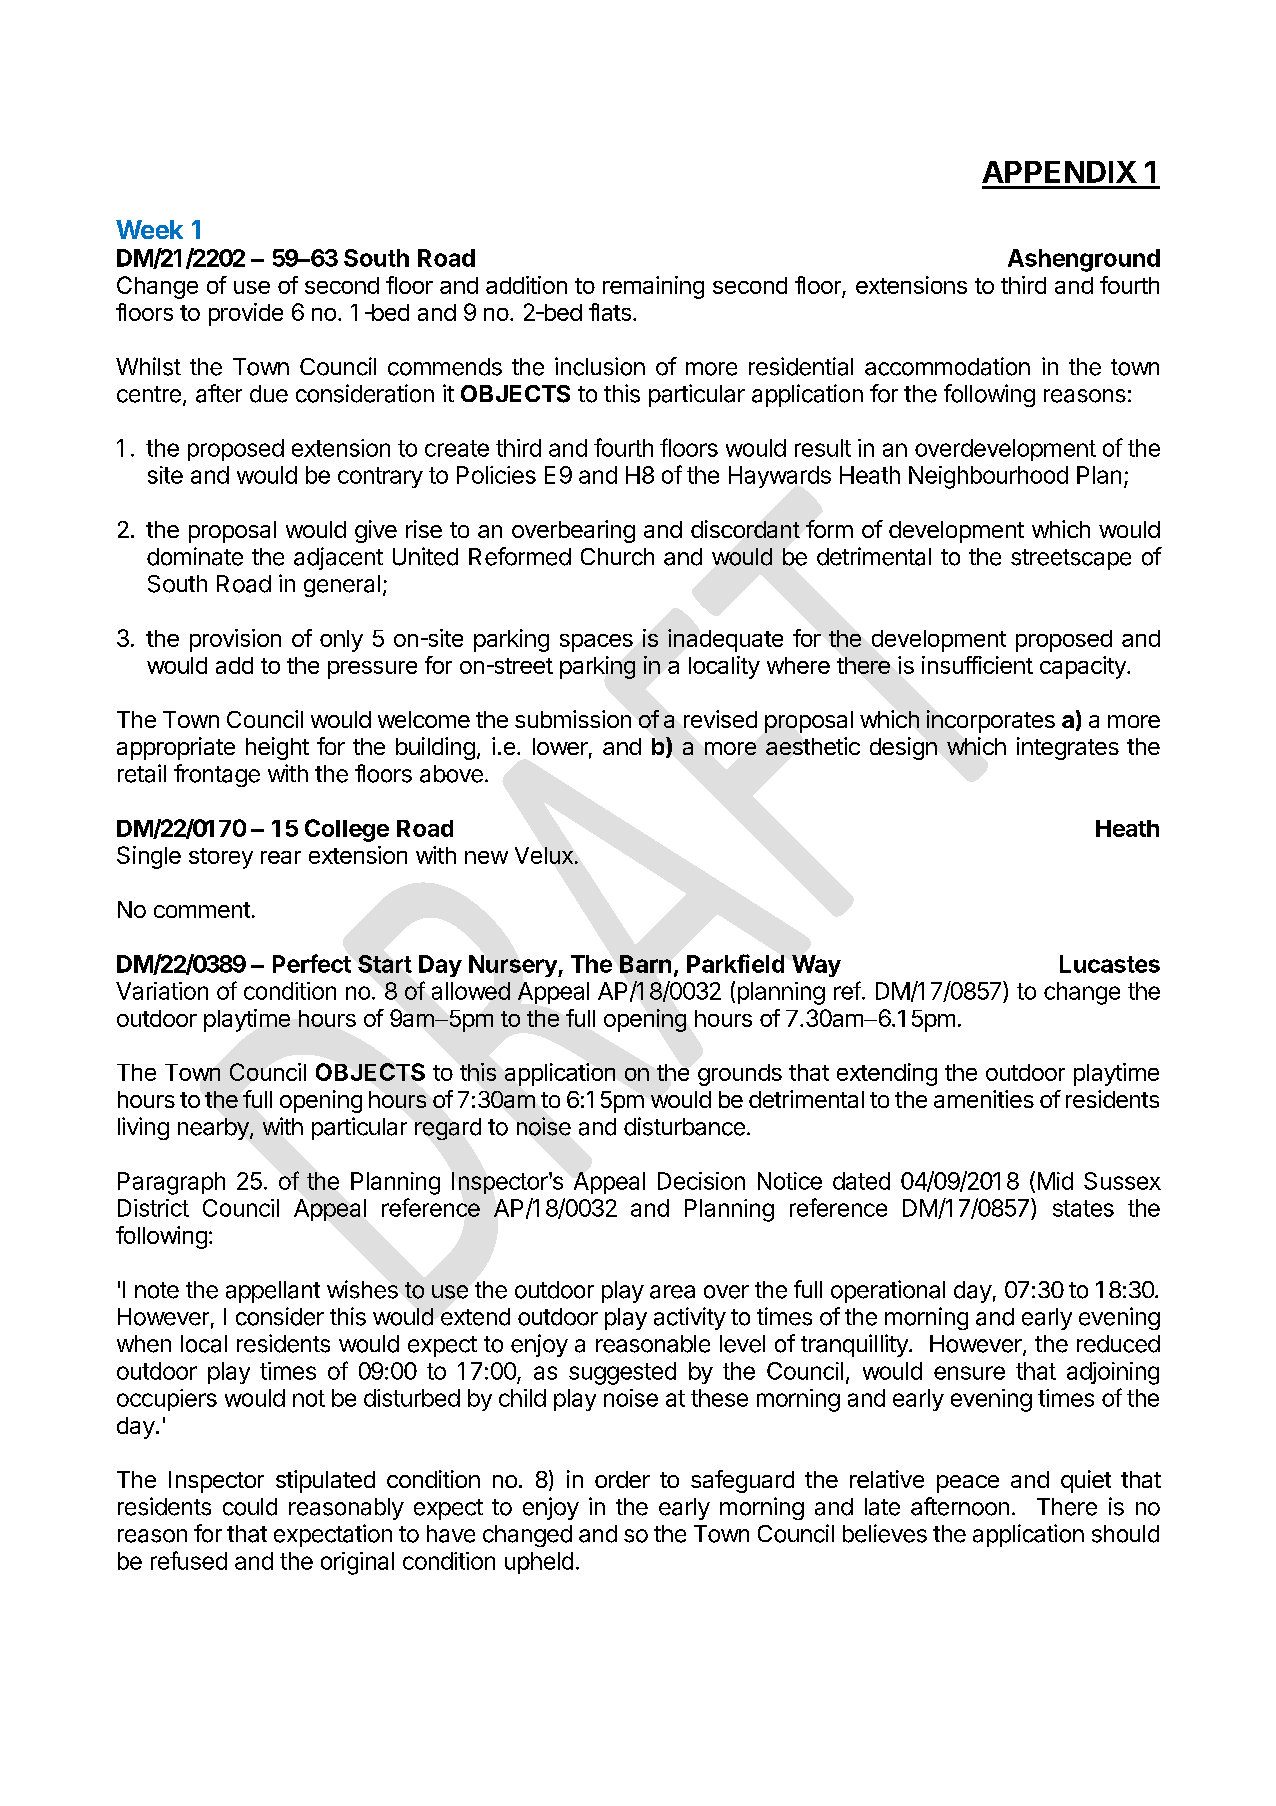 This screenshot has width=1276, height=1806. What do you see at coordinates (269, 394) in the screenshot?
I see `due` at bounding box center [269, 394].
